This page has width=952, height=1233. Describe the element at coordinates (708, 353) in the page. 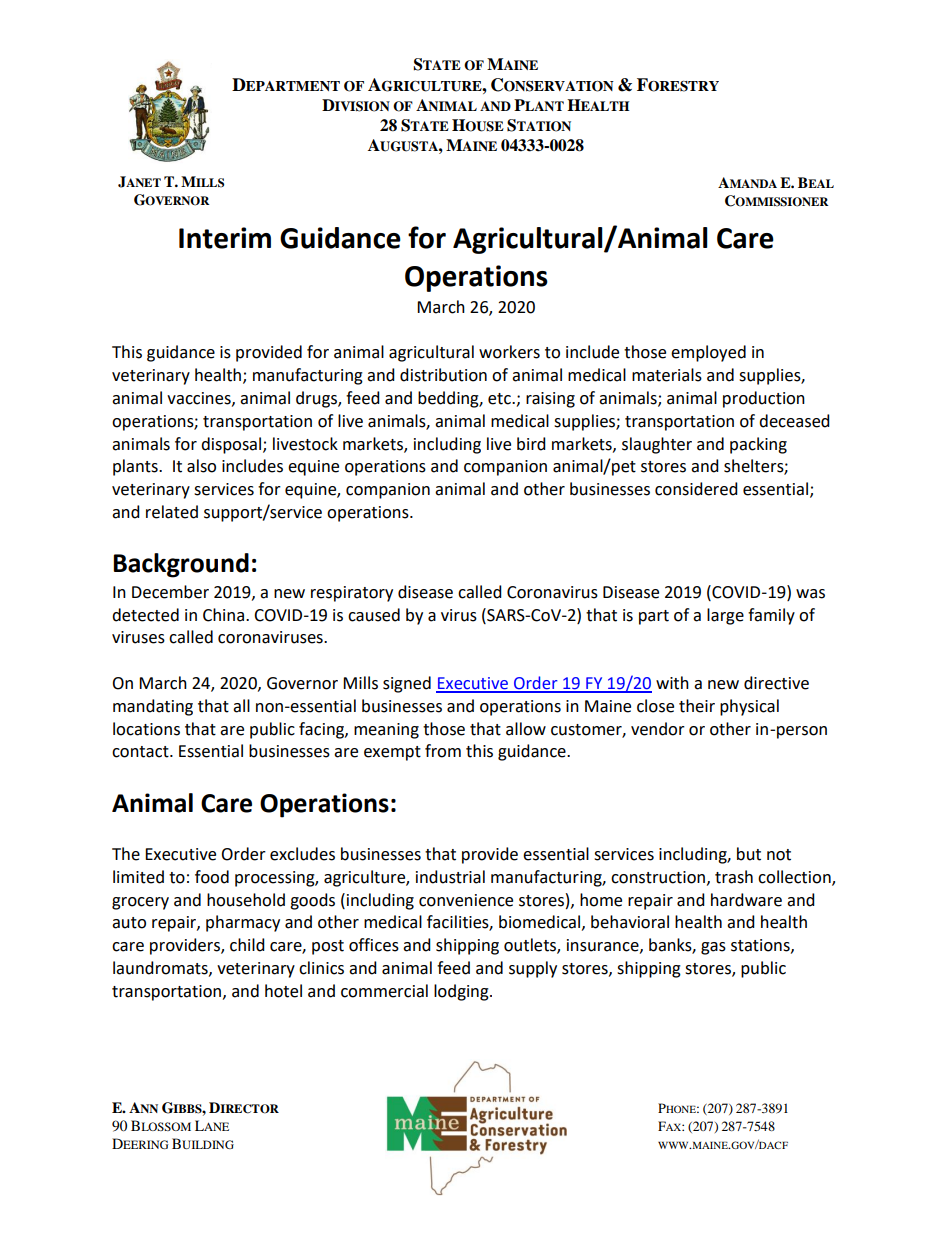

I see `employed` at that location.
